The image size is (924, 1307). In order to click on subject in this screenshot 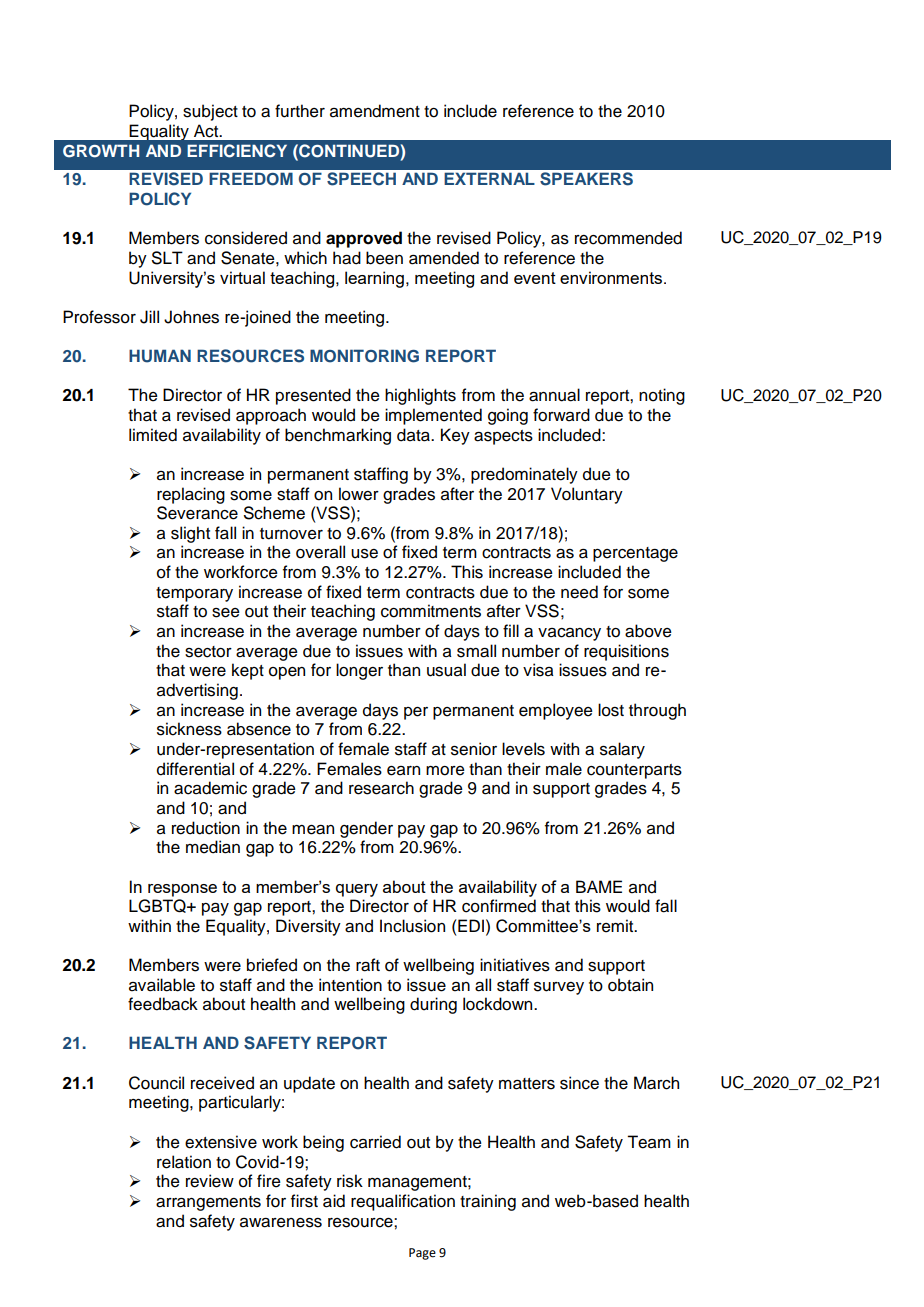, I will do `click(210, 112)`.
